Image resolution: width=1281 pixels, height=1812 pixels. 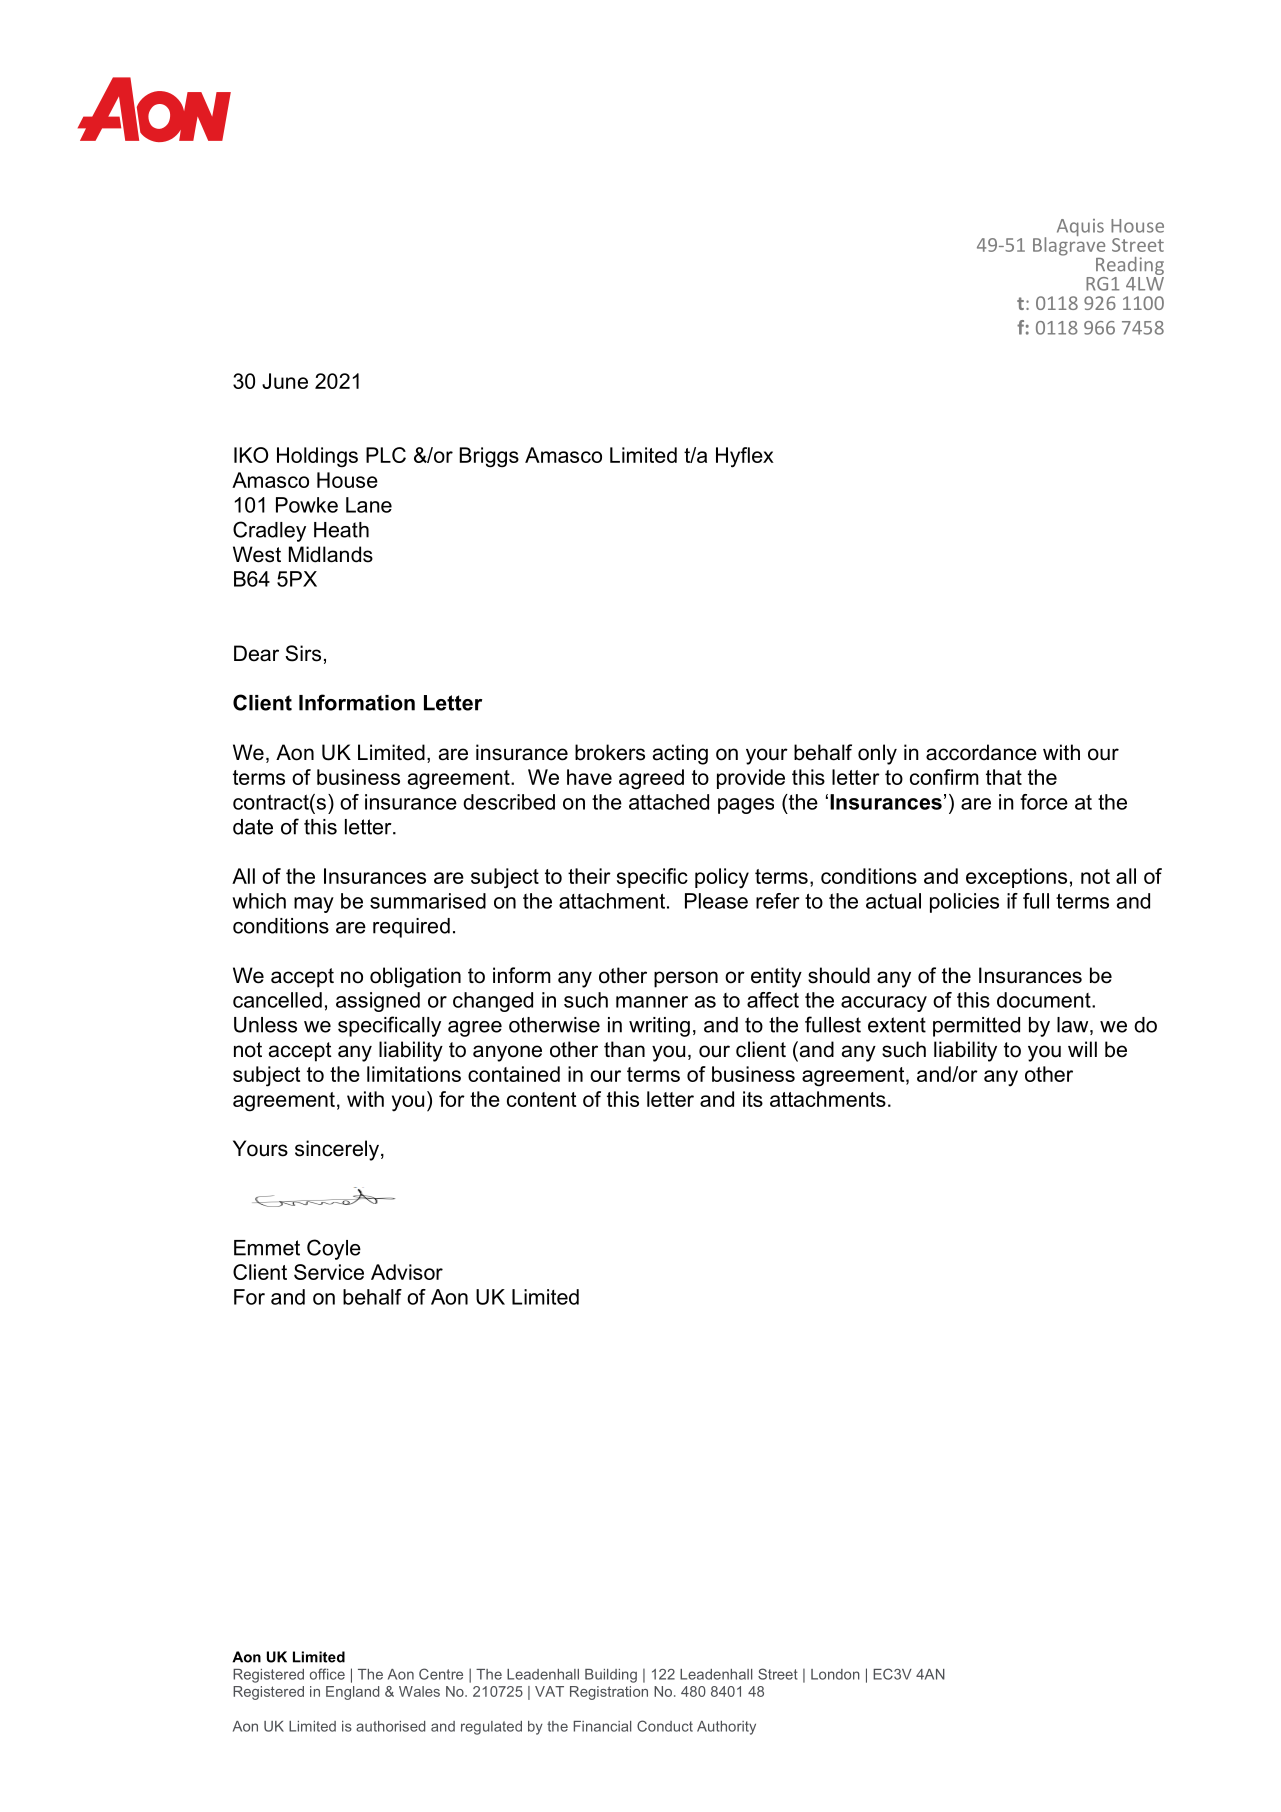 What do you see at coordinates (378, 1002) in the screenshot?
I see `assigned` at bounding box center [378, 1002].
